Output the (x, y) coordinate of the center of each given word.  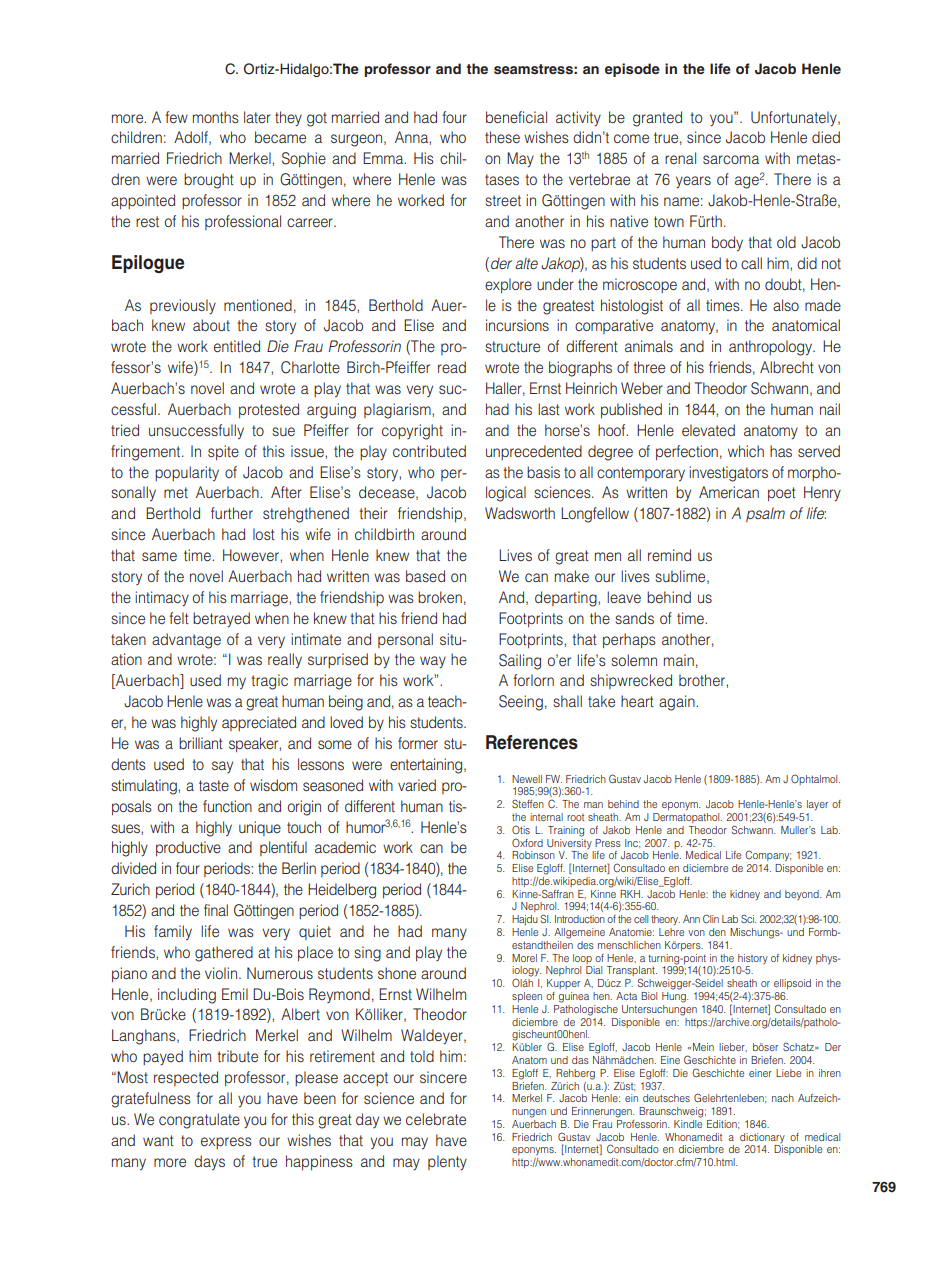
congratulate (199, 1121)
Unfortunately (795, 118)
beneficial (516, 117)
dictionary (762, 1138)
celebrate (436, 1119)
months (216, 117)
